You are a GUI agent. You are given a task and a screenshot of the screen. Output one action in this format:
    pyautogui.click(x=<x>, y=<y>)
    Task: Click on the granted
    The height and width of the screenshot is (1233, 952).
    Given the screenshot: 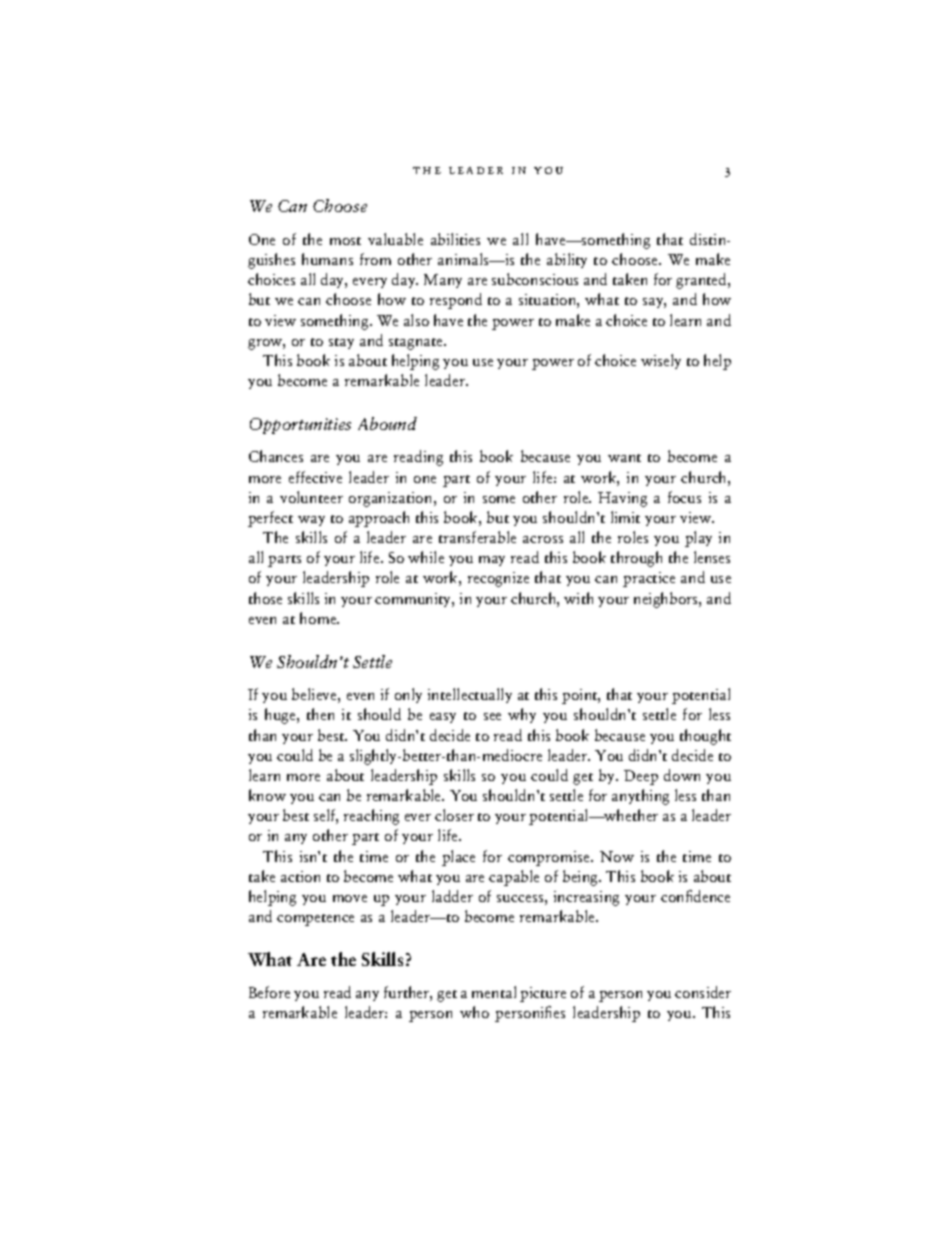 What is the action you would take?
    pyautogui.click(x=702, y=281)
